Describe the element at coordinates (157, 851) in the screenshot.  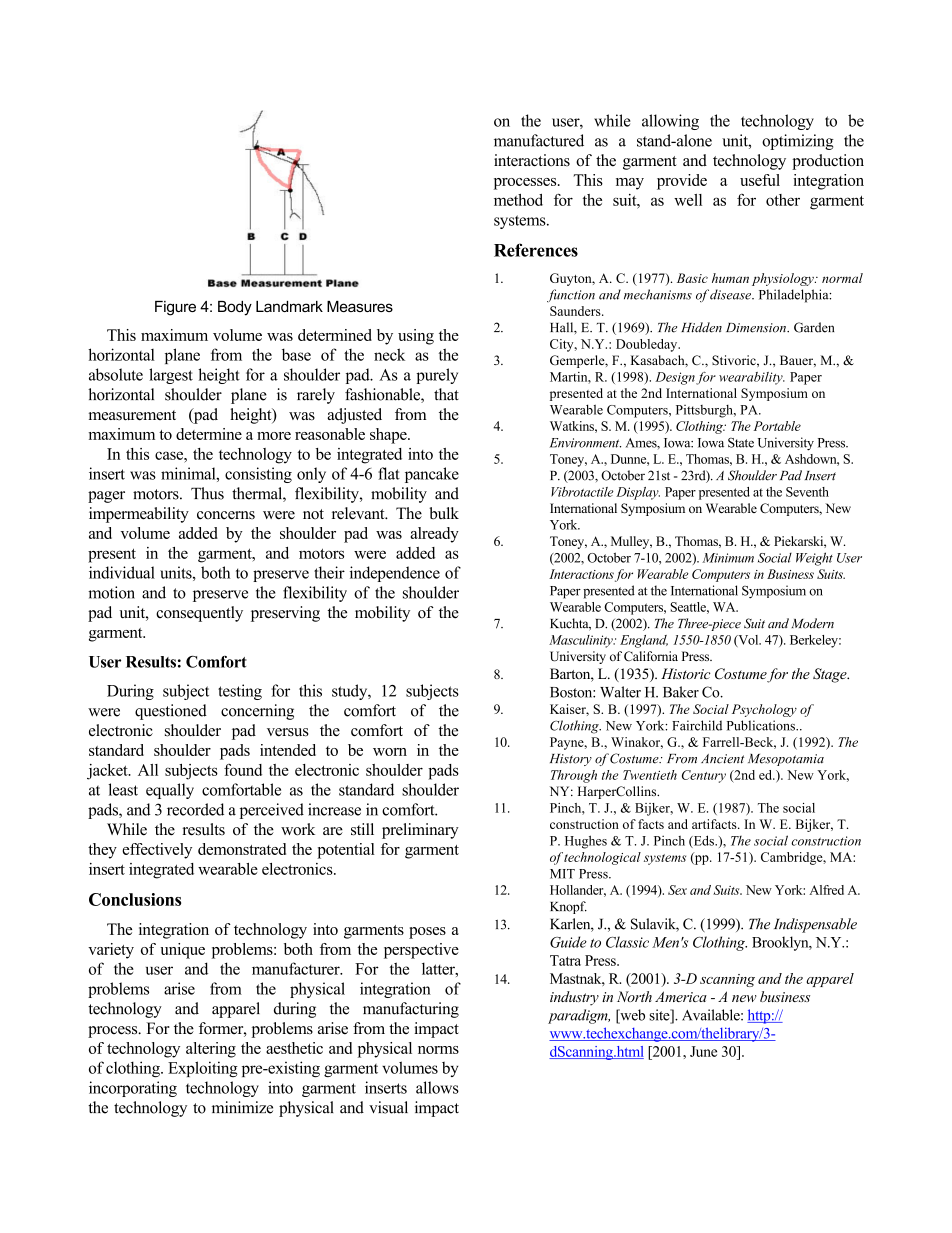
I see `effectively` at that location.
